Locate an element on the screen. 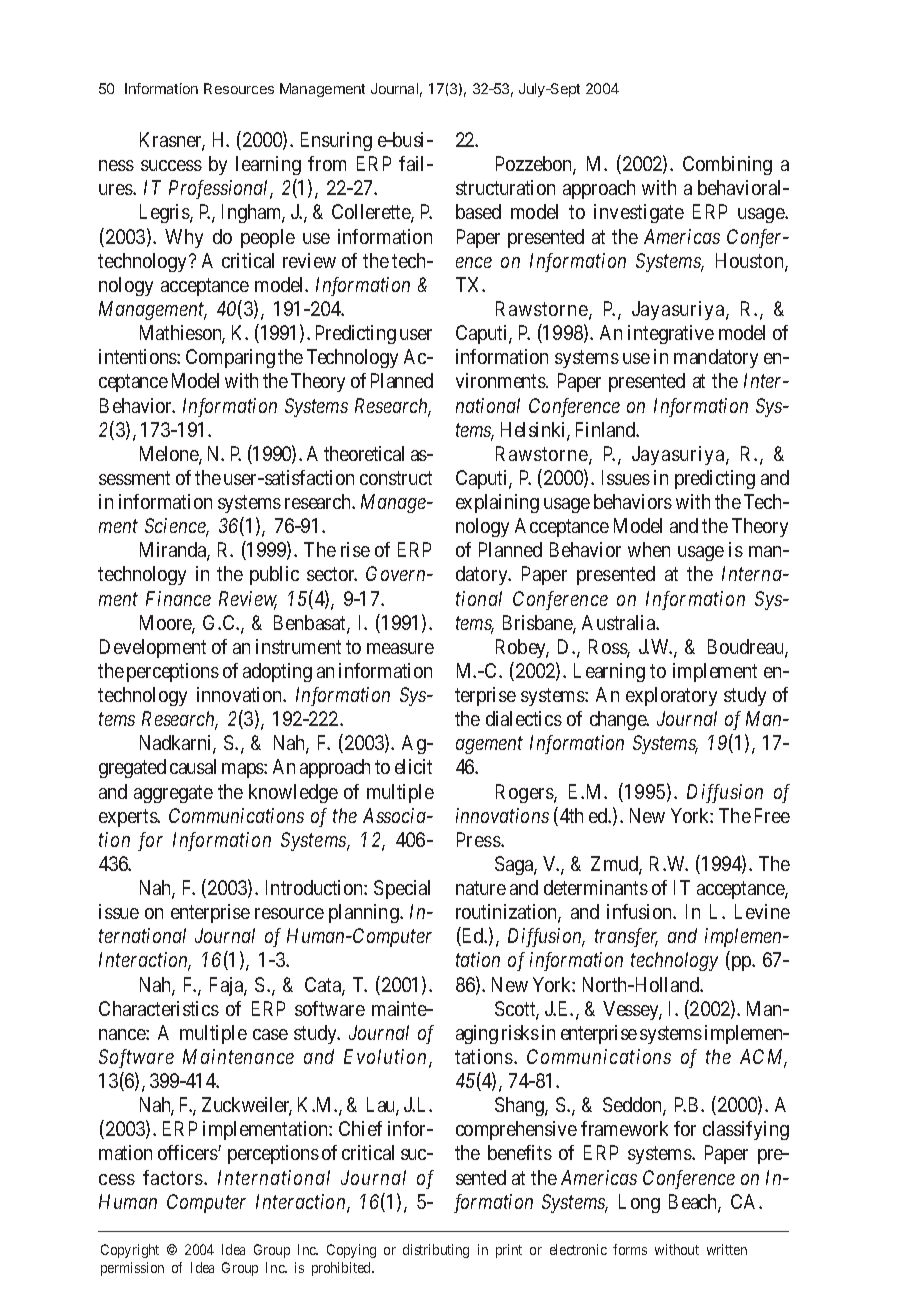 The image size is (921, 1316). Ensuring is located at coordinates (336, 141).
